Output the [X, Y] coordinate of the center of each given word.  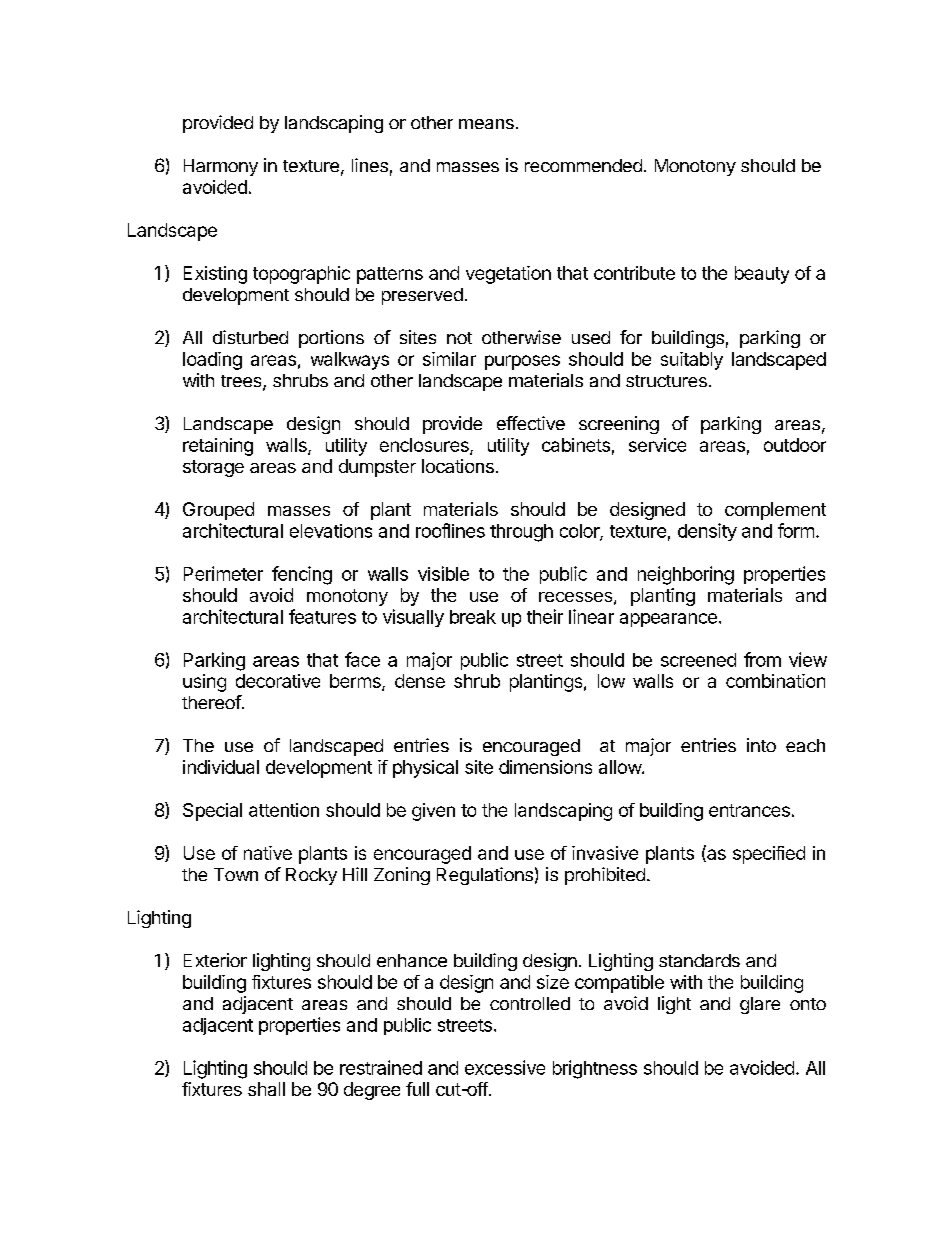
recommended [583, 165]
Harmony [221, 167]
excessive [505, 1067]
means [486, 124]
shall [266, 1089]
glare [760, 1005]
